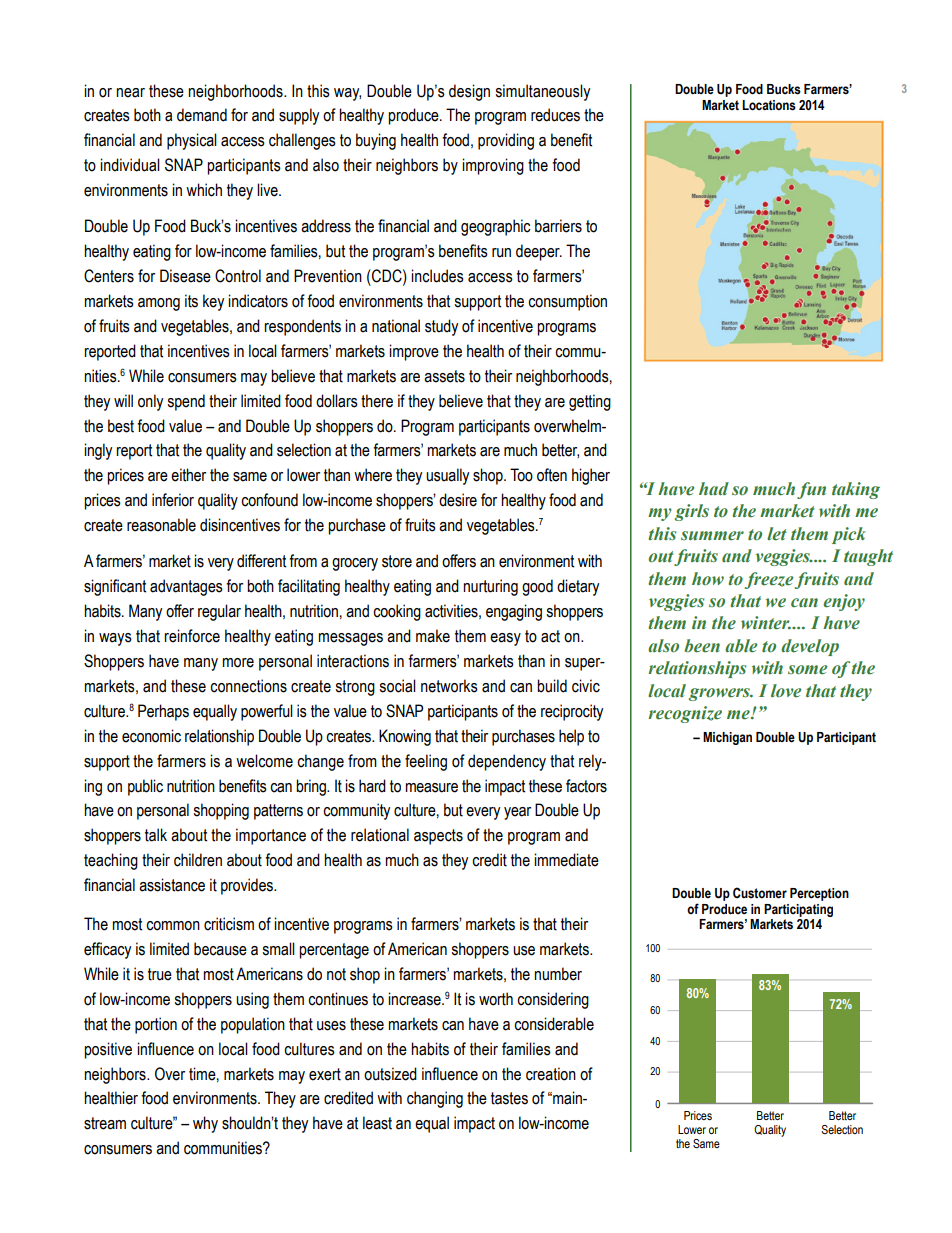 The height and width of the screenshot is (1233, 952). What do you see at coordinates (198, 860) in the screenshot?
I see `children` at bounding box center [198, 860].
